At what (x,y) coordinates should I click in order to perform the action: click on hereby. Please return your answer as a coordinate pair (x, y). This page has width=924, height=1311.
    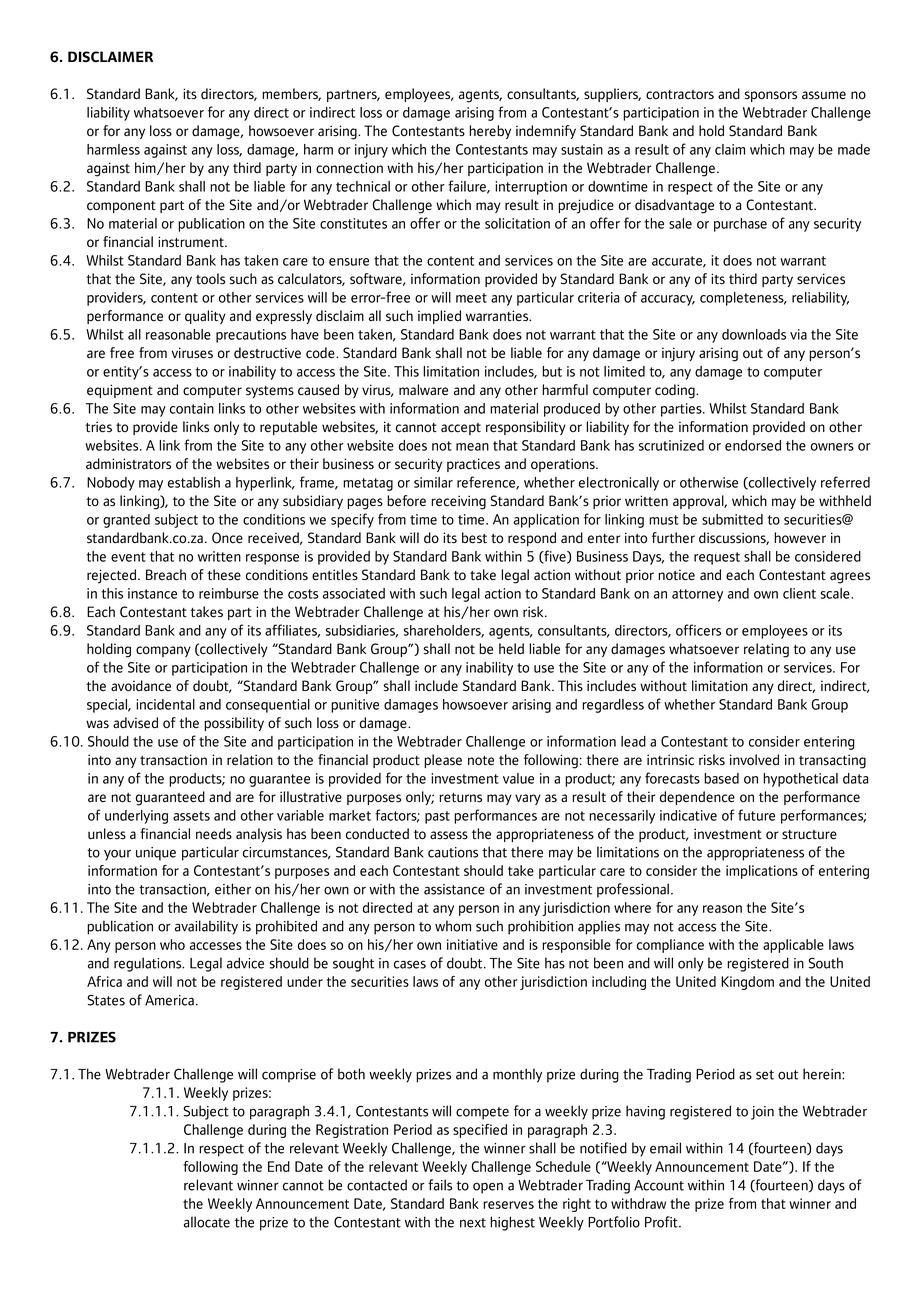
    Looking at the image, I should click on (490, 132).
